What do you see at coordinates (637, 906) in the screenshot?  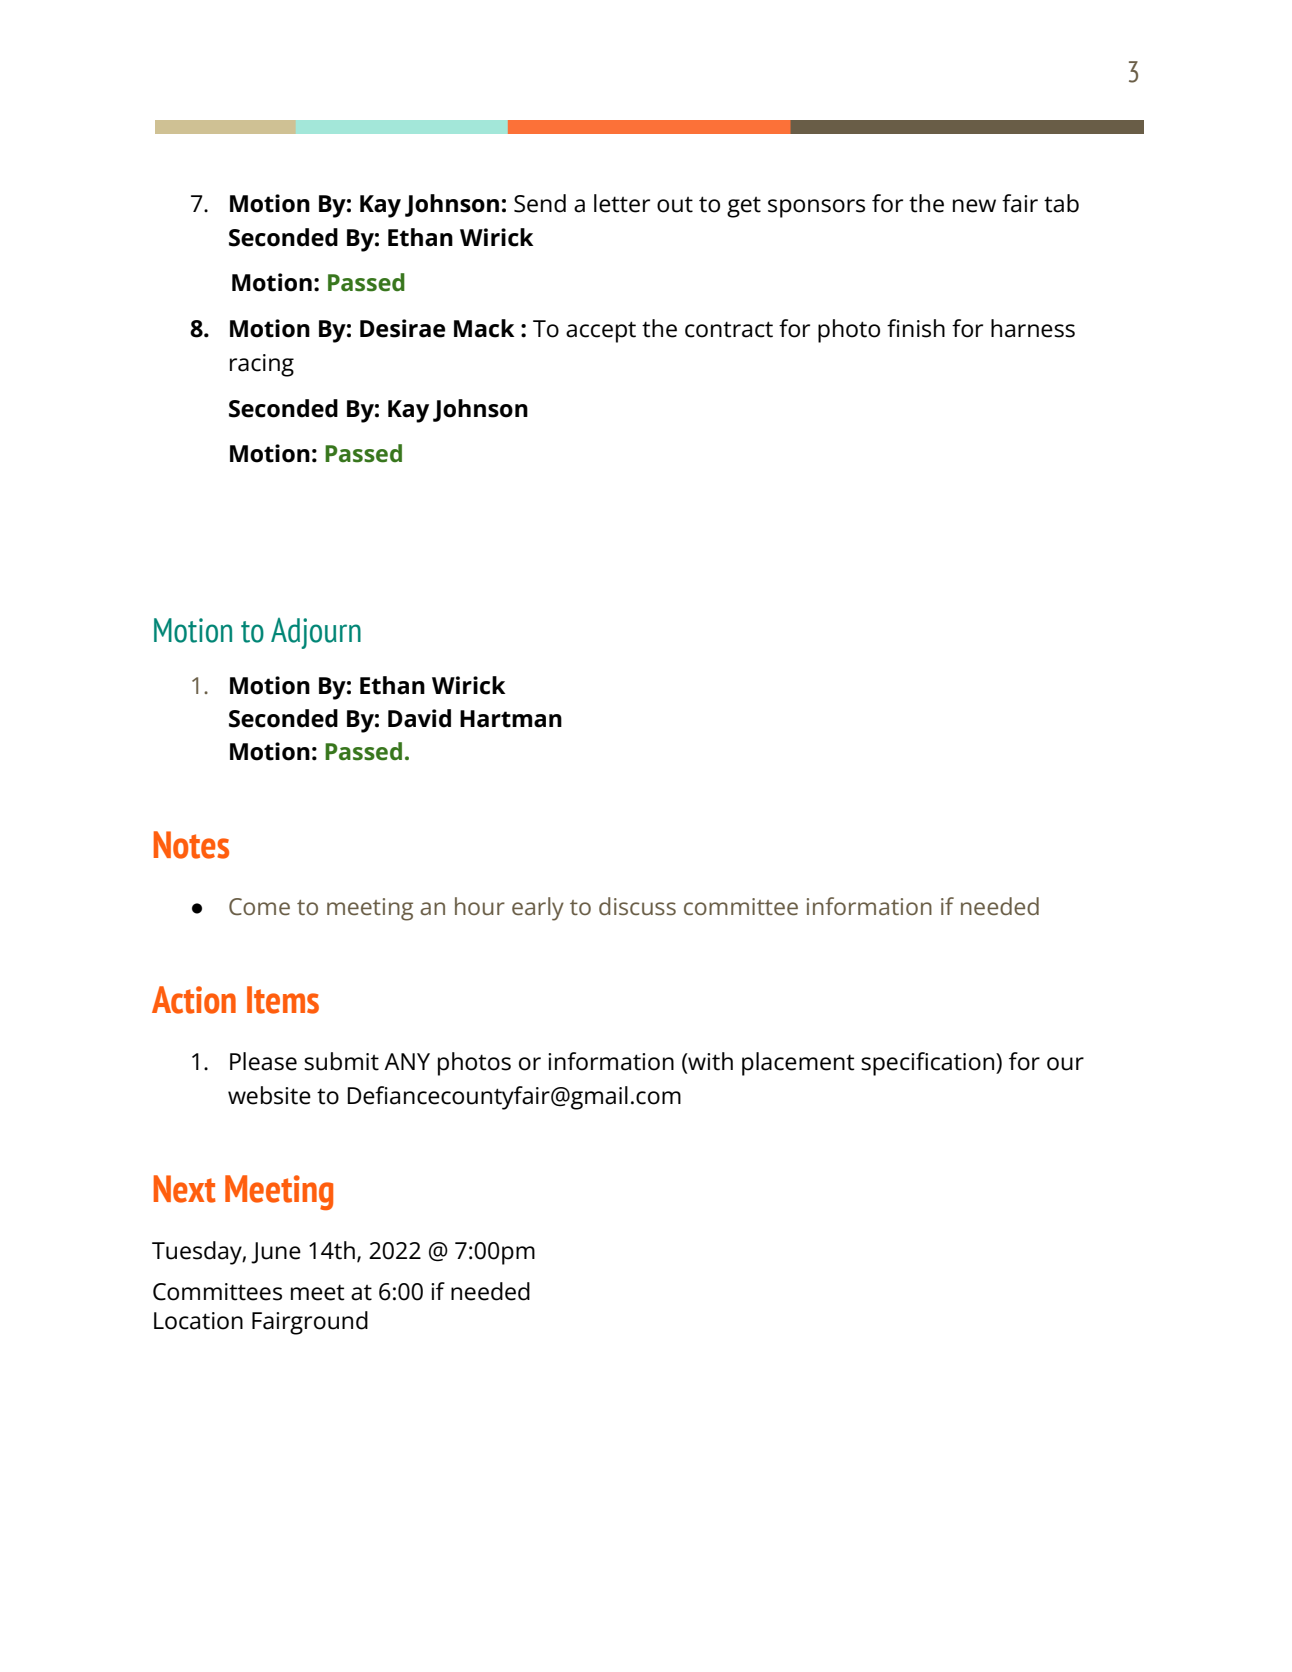 I see `discuss` at bounding box center [637, 906].
